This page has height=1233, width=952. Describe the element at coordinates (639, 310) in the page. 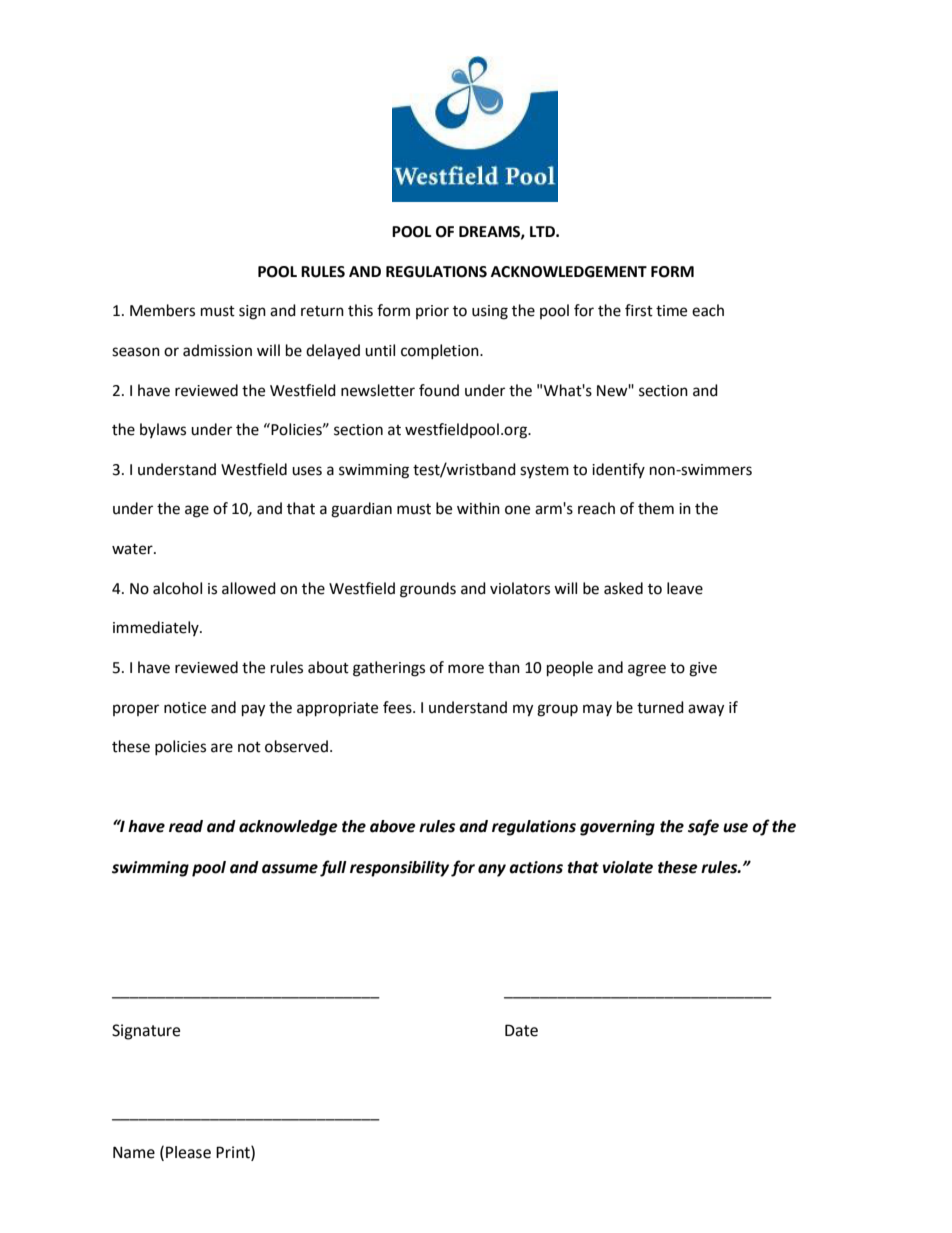

I see `first` at that location.
